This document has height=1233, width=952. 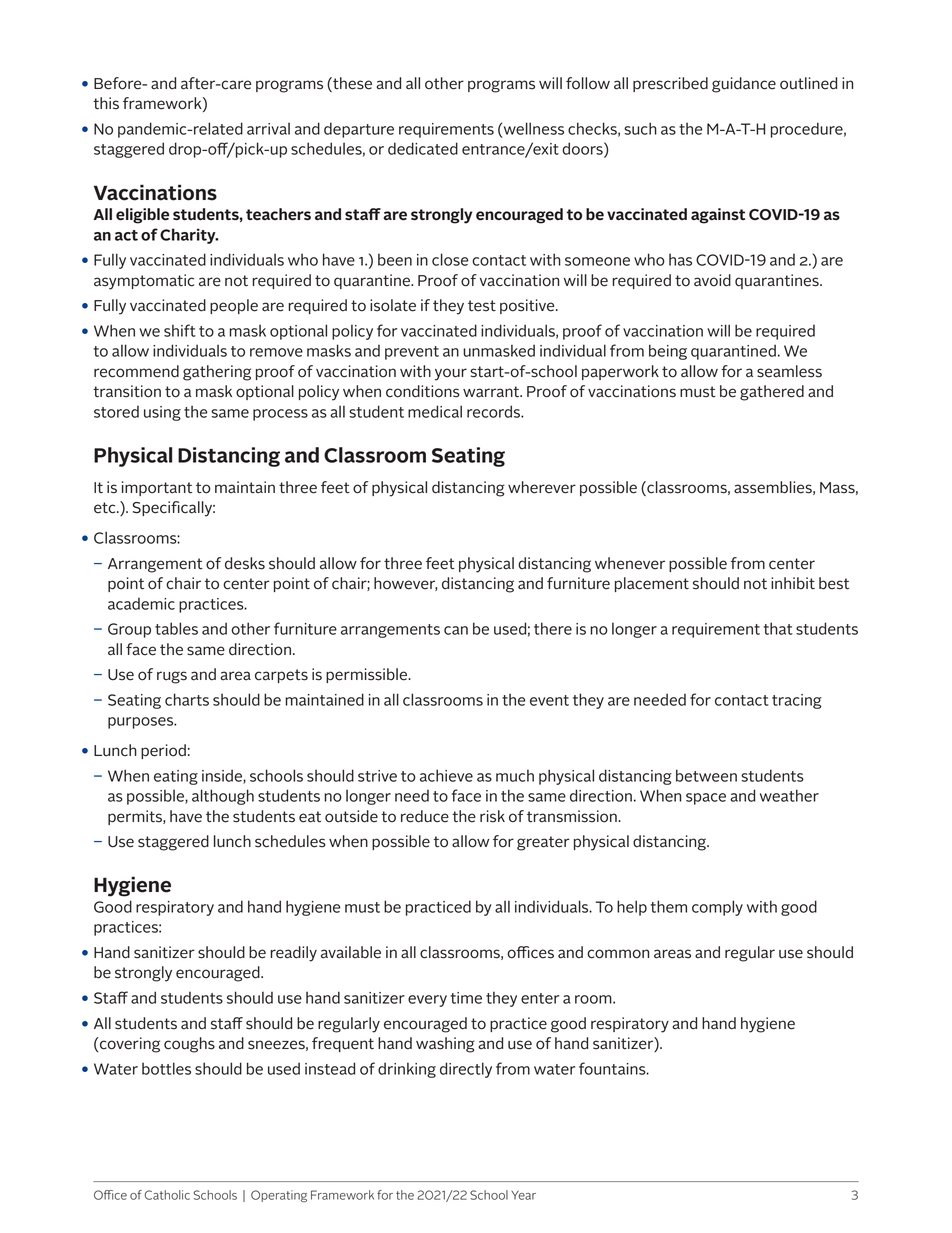 I want to click on that, so click(x=778, y=628).
